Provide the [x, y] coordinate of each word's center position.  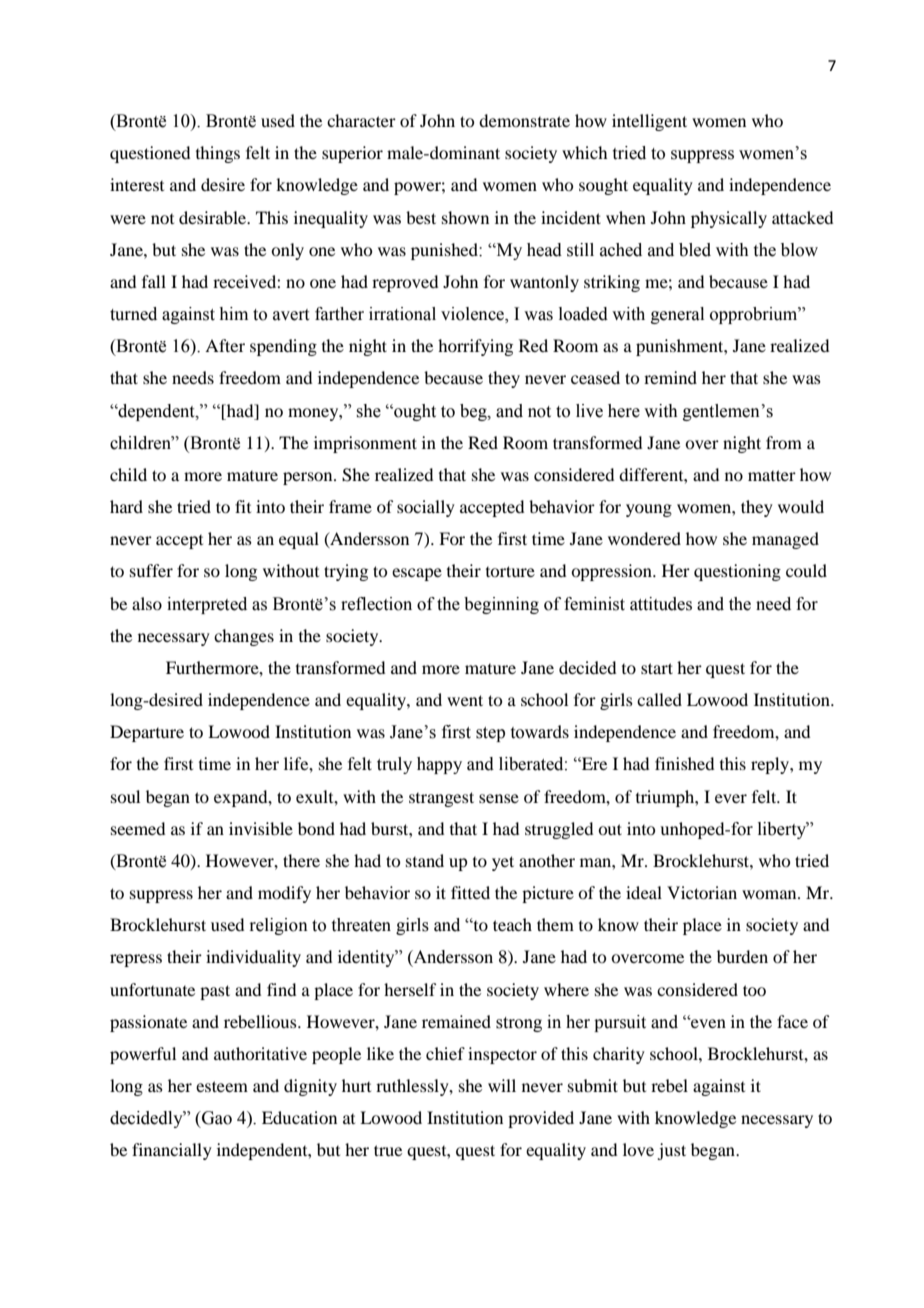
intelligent [649, 122]
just [671, 1151]
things [218, 154]
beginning [501, 605]
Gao [216, 1118]
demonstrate [524, 120]
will [502, 1085]
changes [244, 637]
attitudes [661, 604]
